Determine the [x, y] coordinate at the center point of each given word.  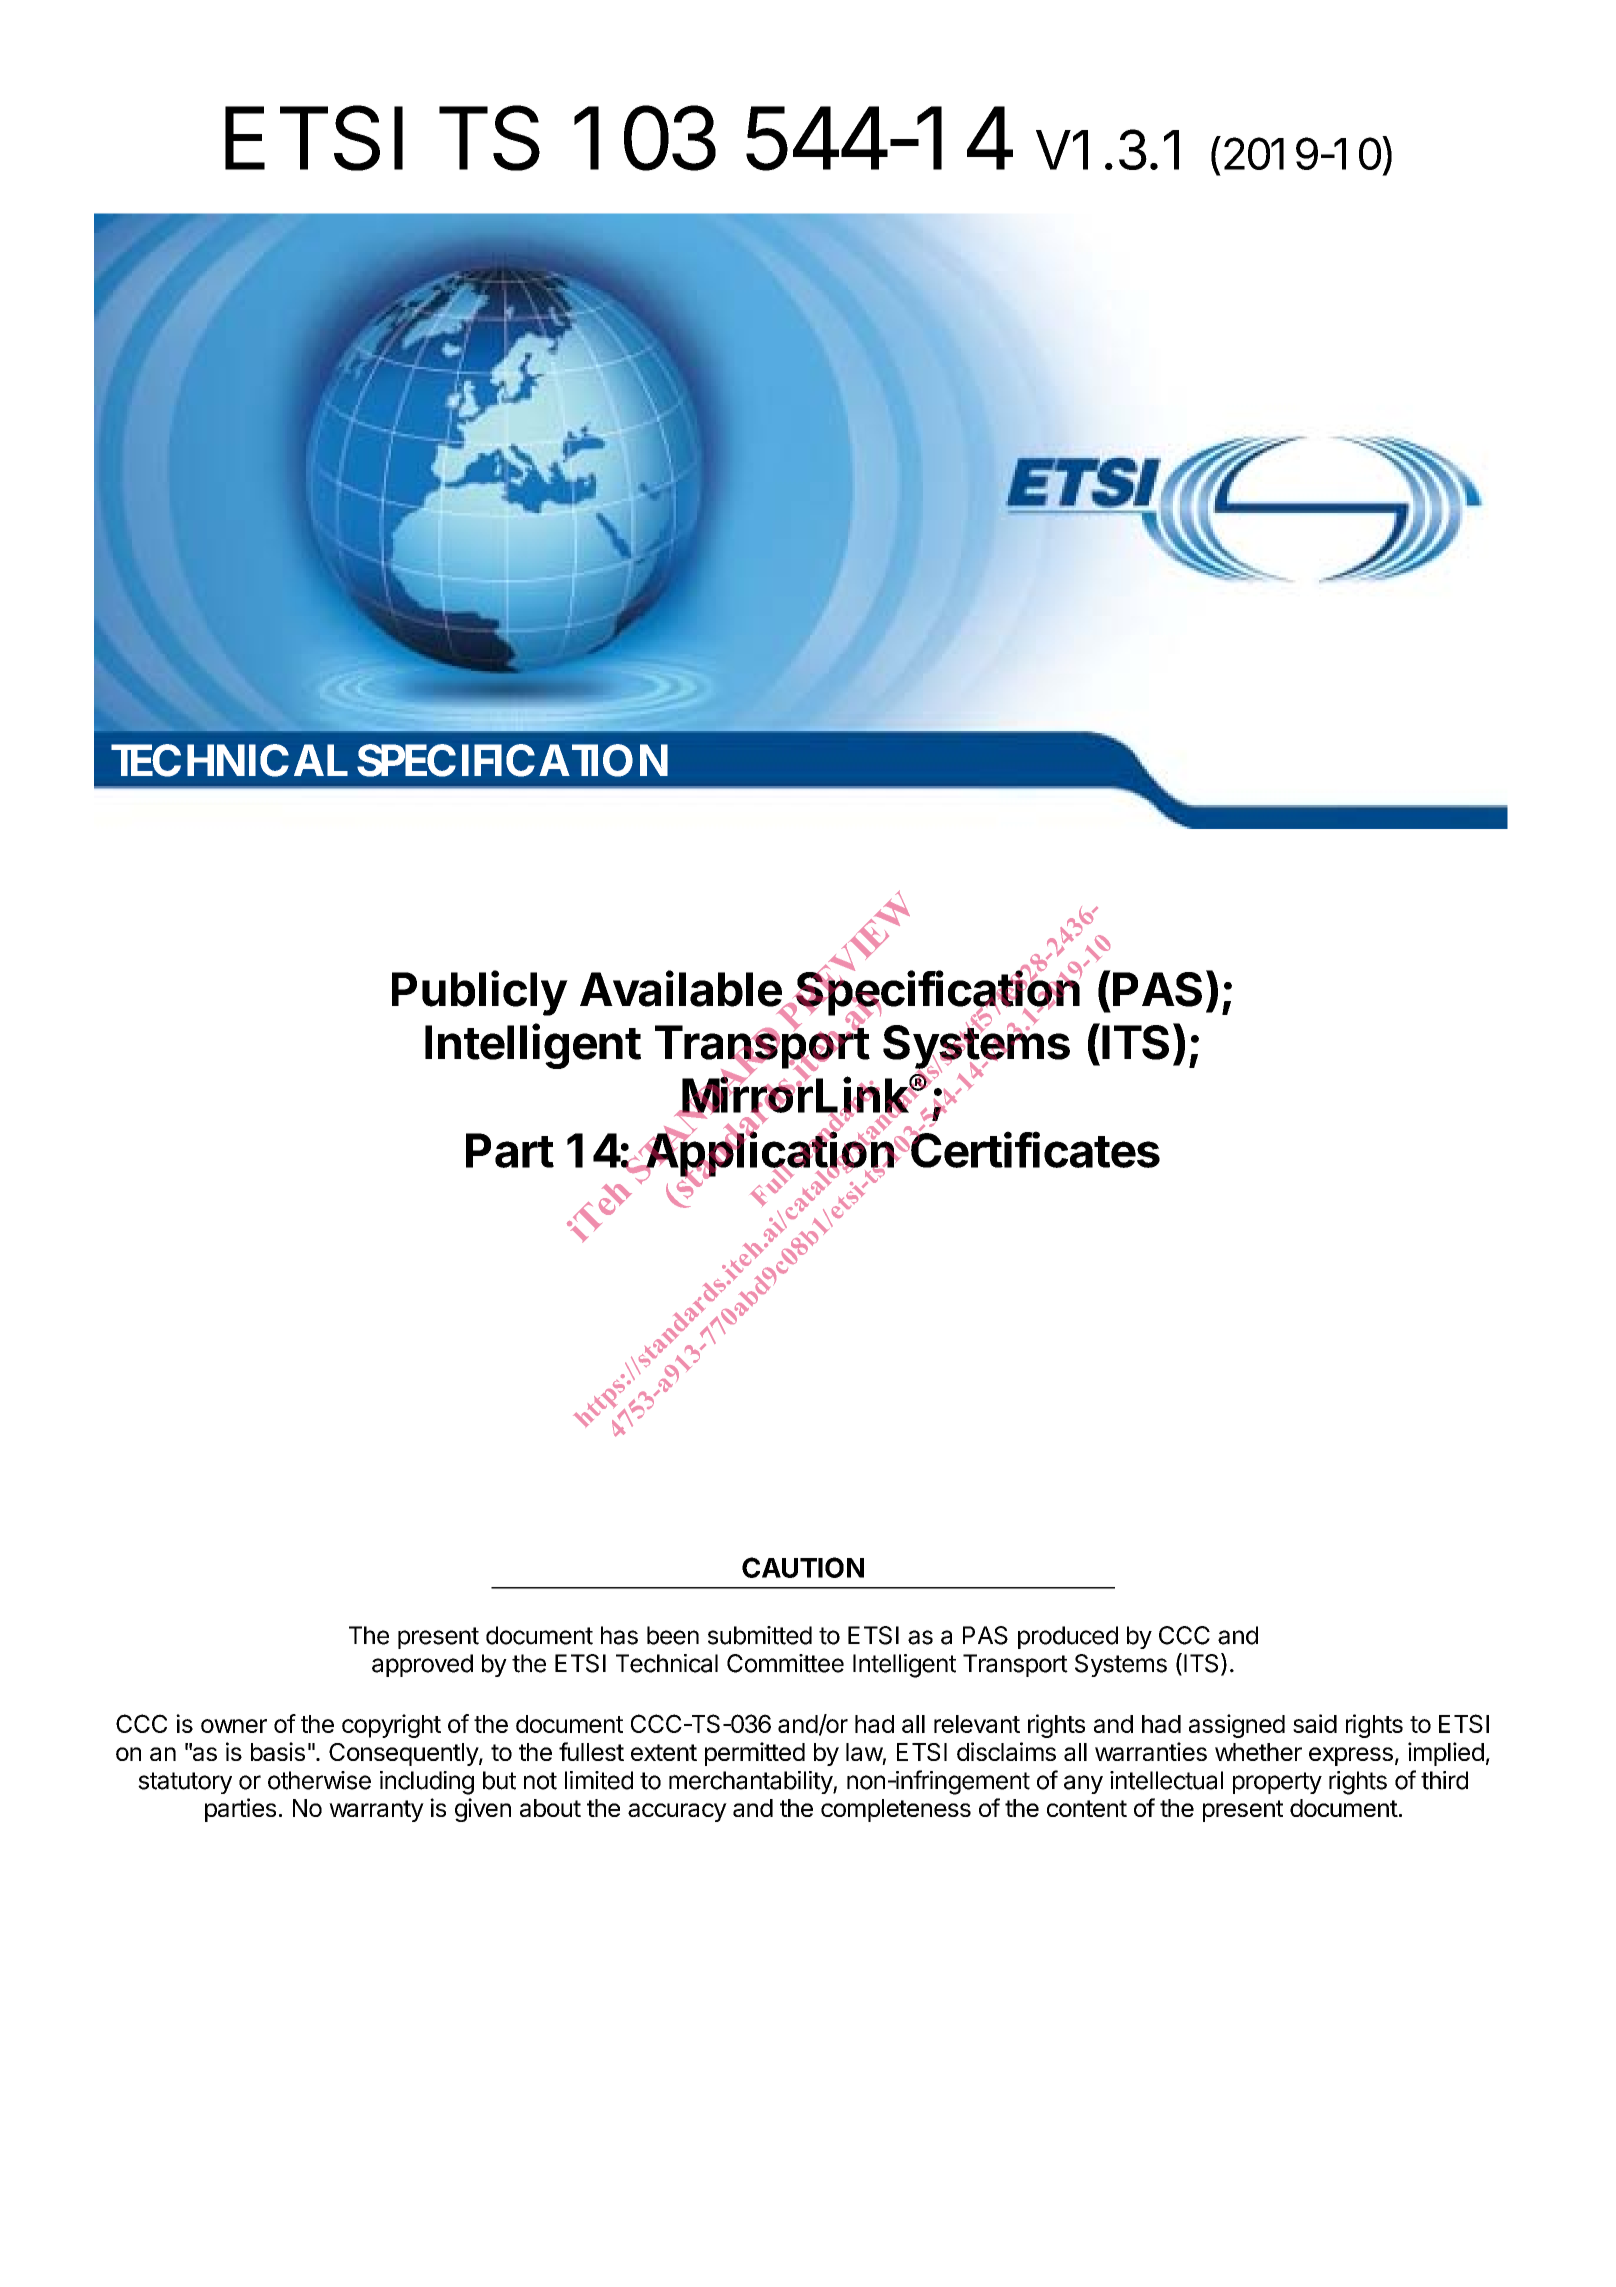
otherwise [319, 1780]
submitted [760, 1635]
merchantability [751, 1782]
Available [681, 989]
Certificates [1034, 1149]
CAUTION [803, 1567]
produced [1068, 1637]
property [1277, 1783]
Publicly [480, 993]
